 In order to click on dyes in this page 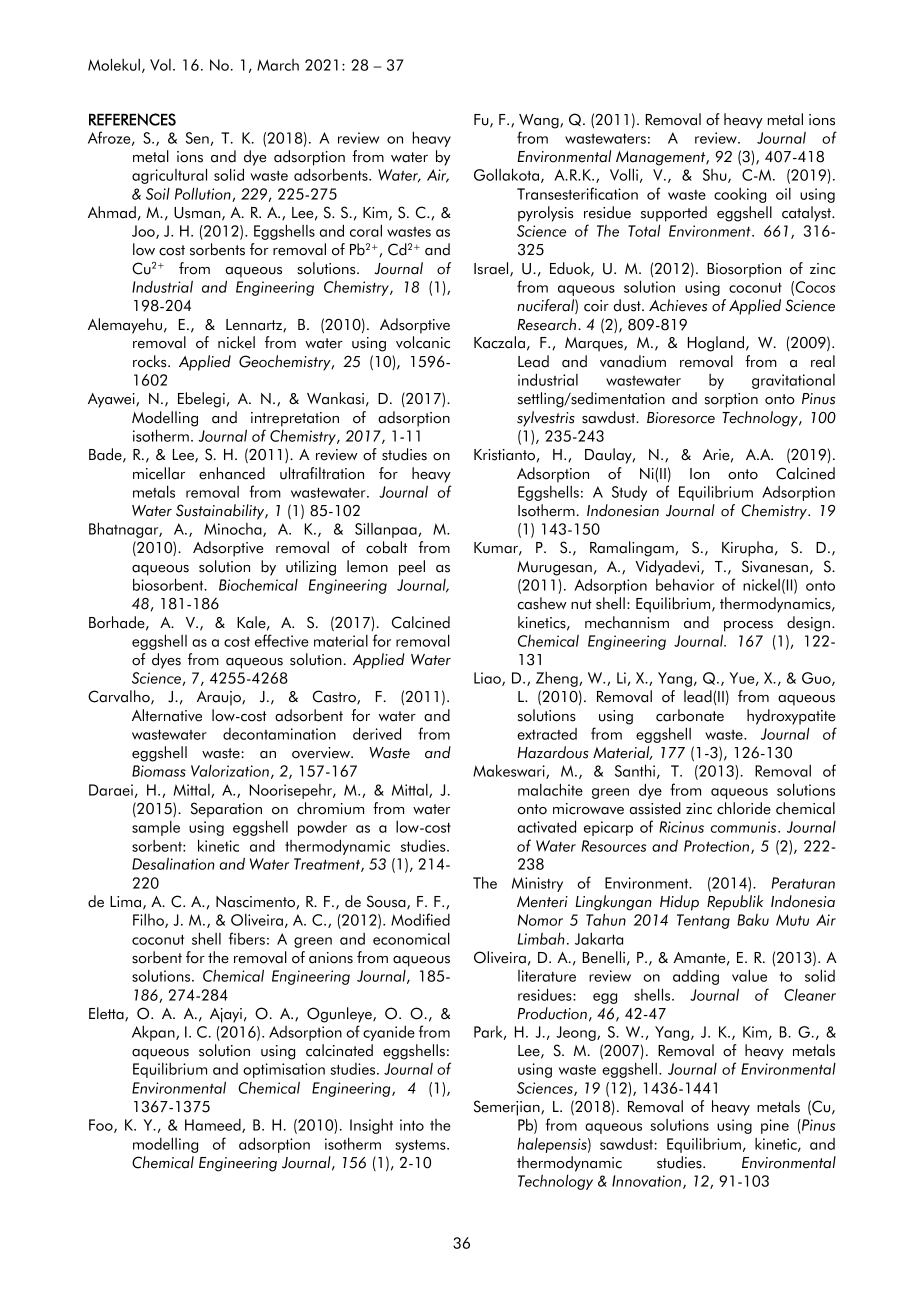, I will do `click(166, 661)`.
